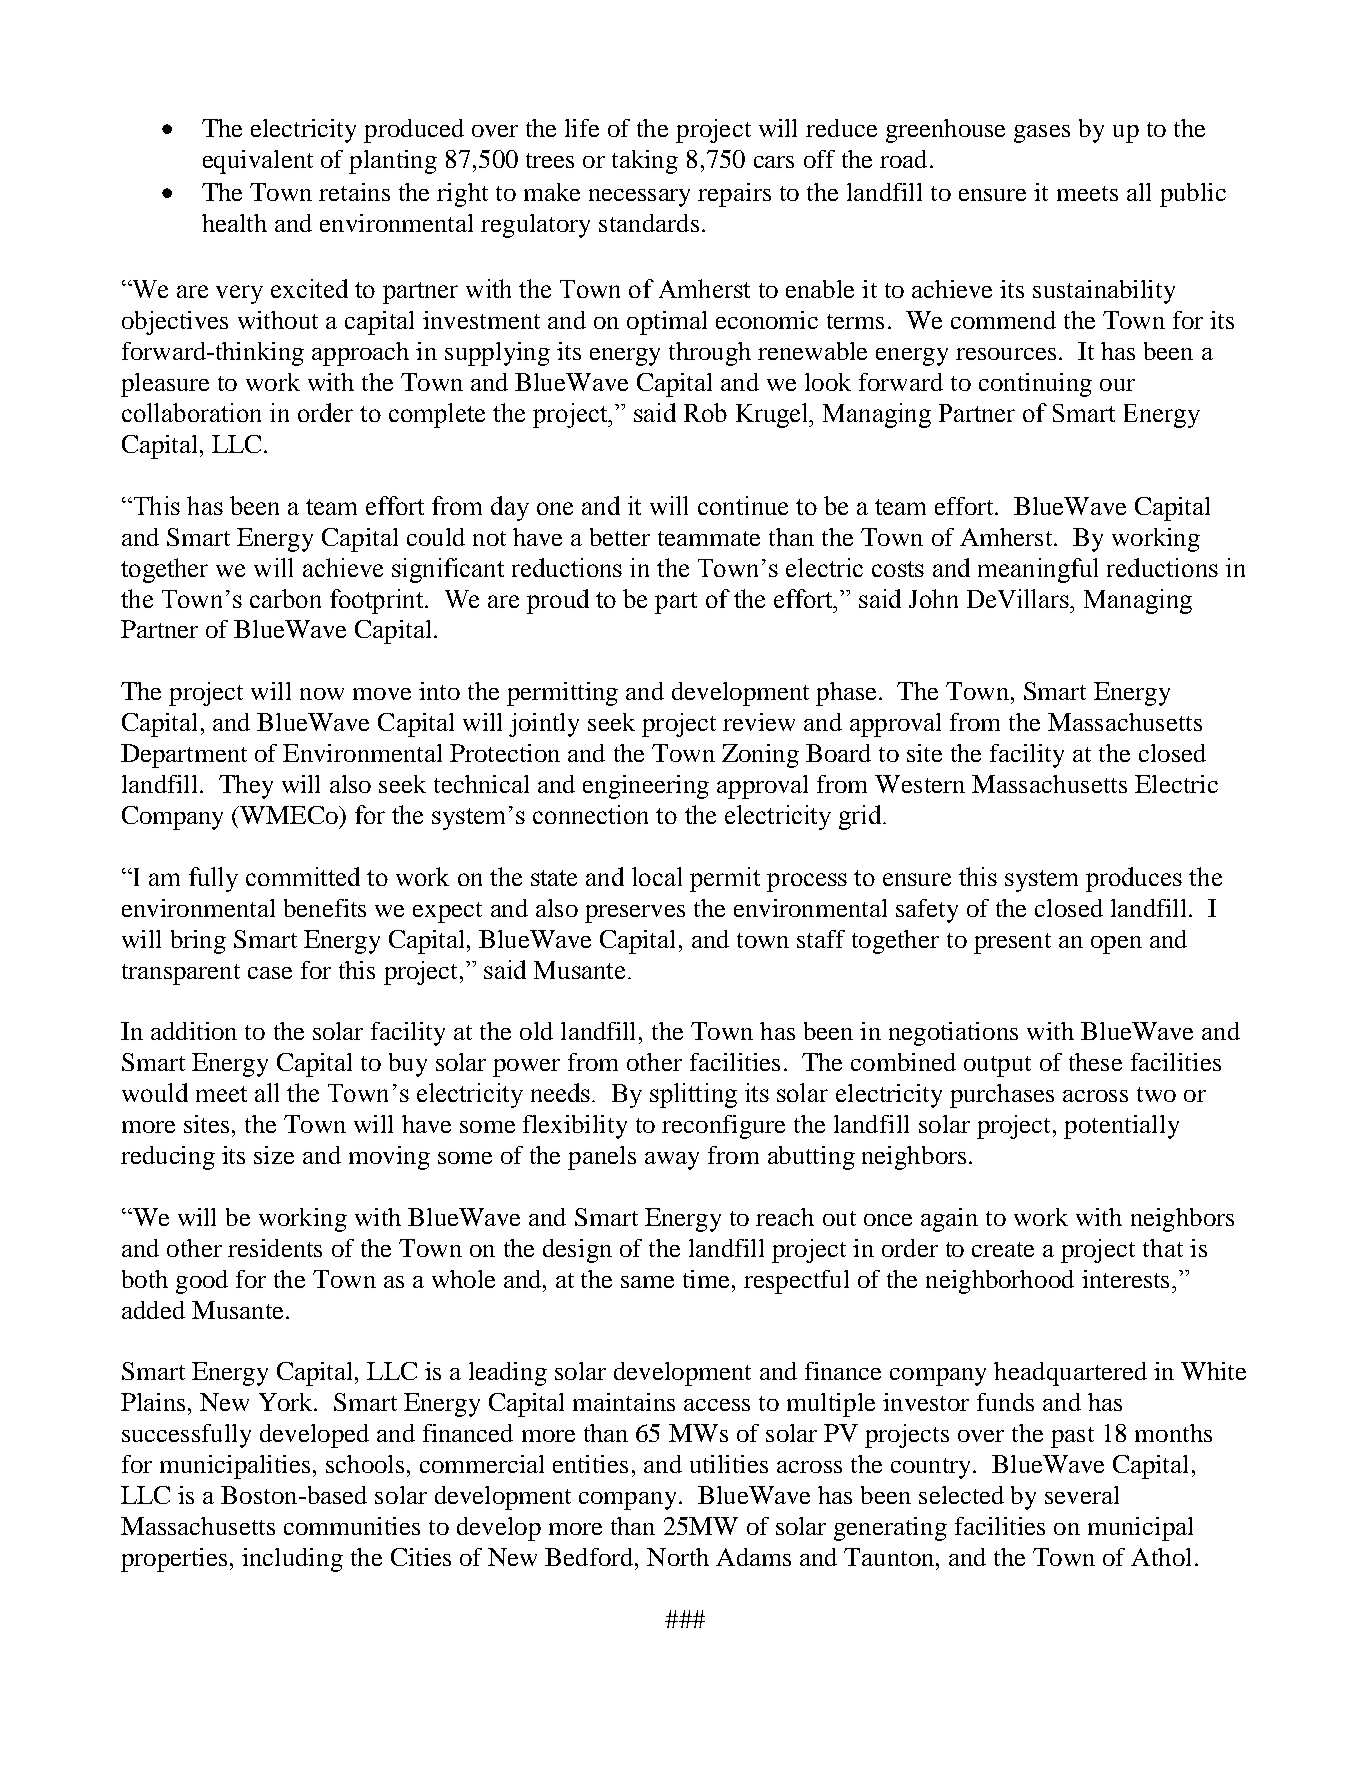 This screenshot has height=1774, width=1371. Describe the element at coordinates (292, 1560) in the screenshot. I see `including` at that location.
